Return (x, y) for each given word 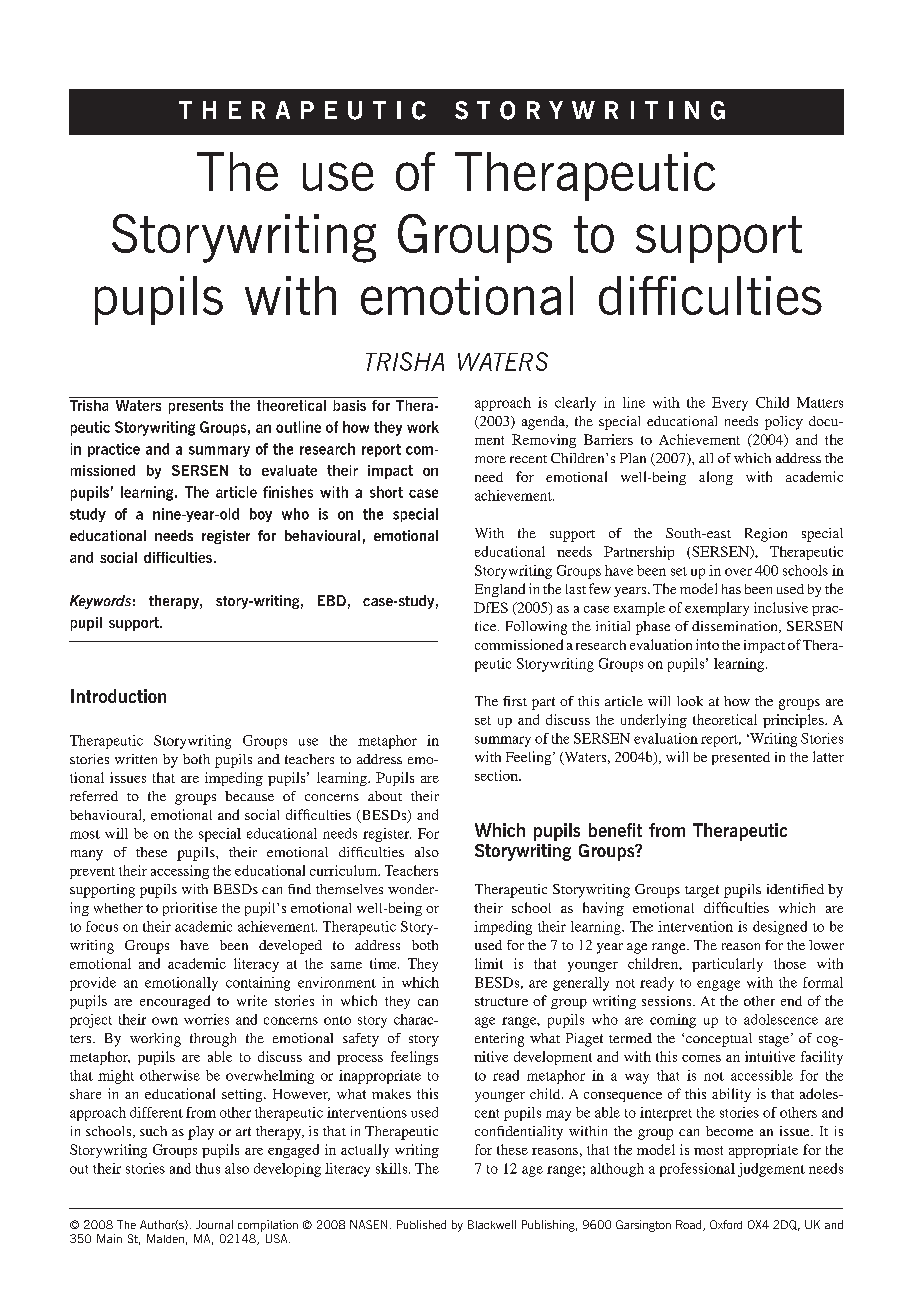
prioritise (190, 909)
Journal (214, 1224)
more (490, 459)
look (690, 701)
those (790, 963)
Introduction (118, 696)
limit (489, 963)
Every (730, 404)
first (515, 701)
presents (196, 407)
